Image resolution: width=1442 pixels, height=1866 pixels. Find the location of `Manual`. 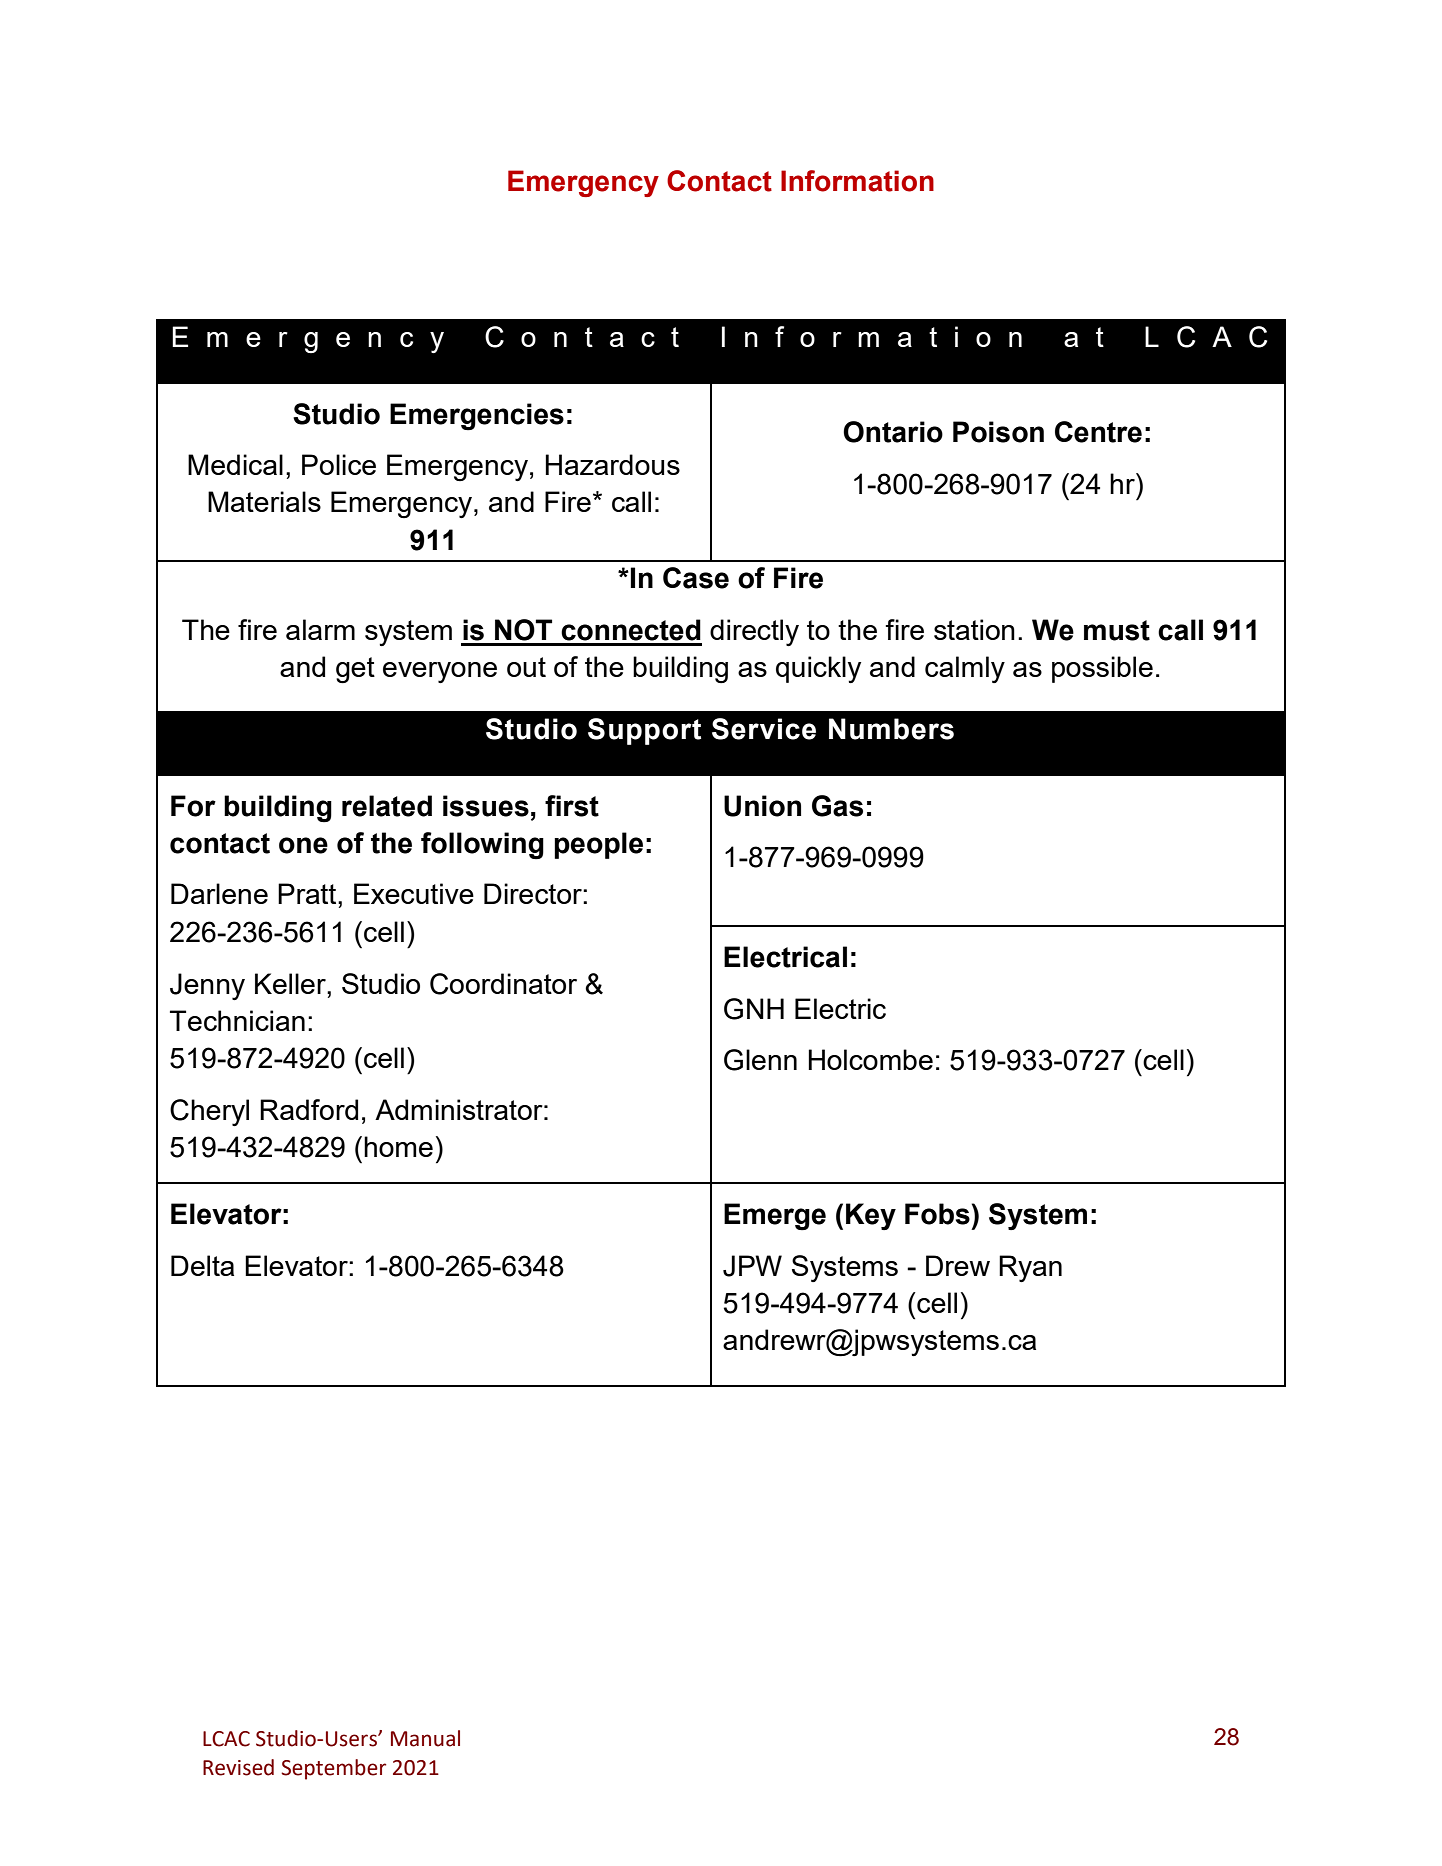

Manual is located at coordinates (425, 1738).
